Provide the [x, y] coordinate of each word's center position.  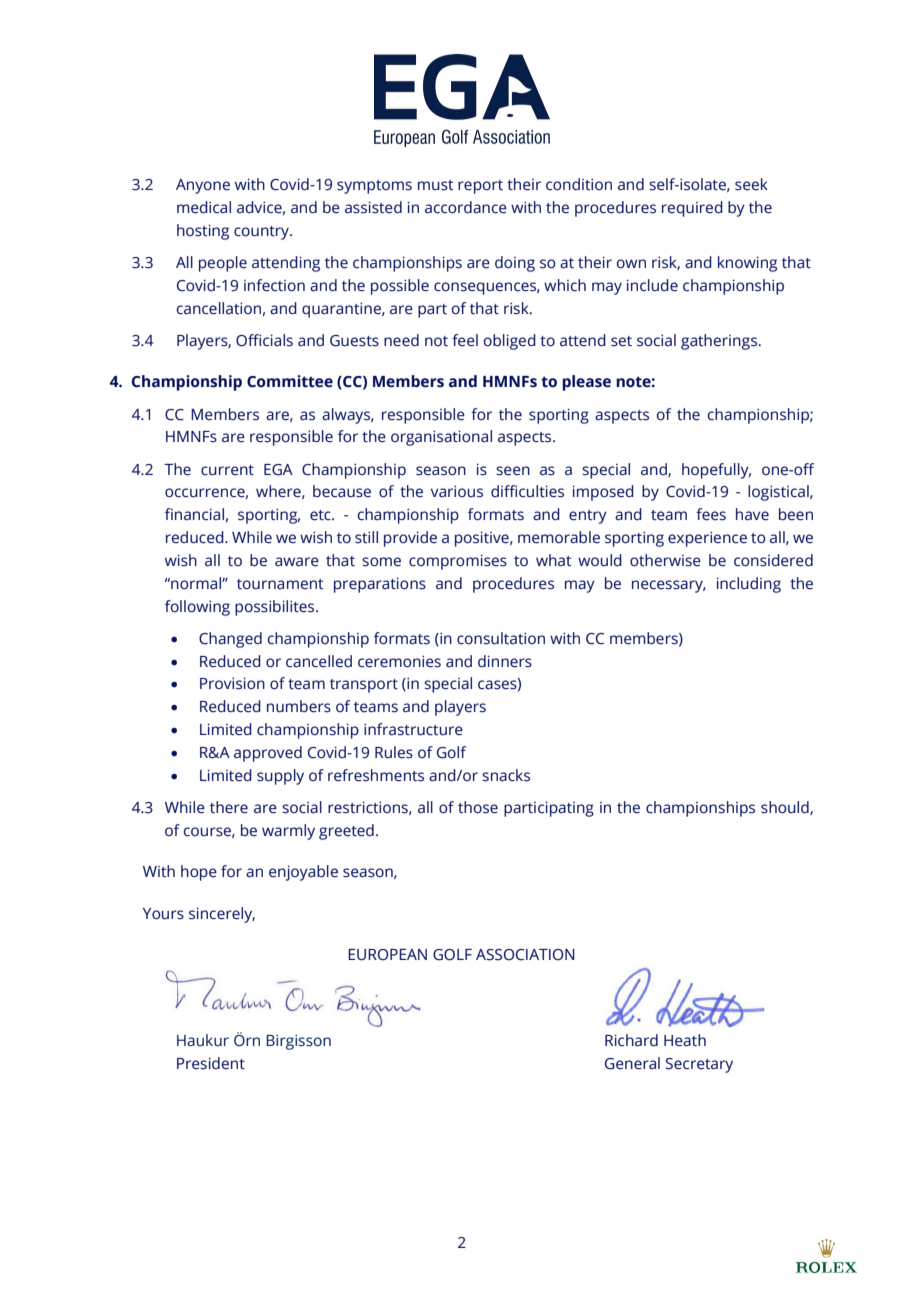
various [457, 491]
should [786, 808]
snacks [506, 775]
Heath [685, 1040]
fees [711, 514]
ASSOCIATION [525, 955]
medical [204, 207]
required [692, 209]
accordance [466, 207]
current [227, 470]
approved [268, 754]
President [211, 1063]
